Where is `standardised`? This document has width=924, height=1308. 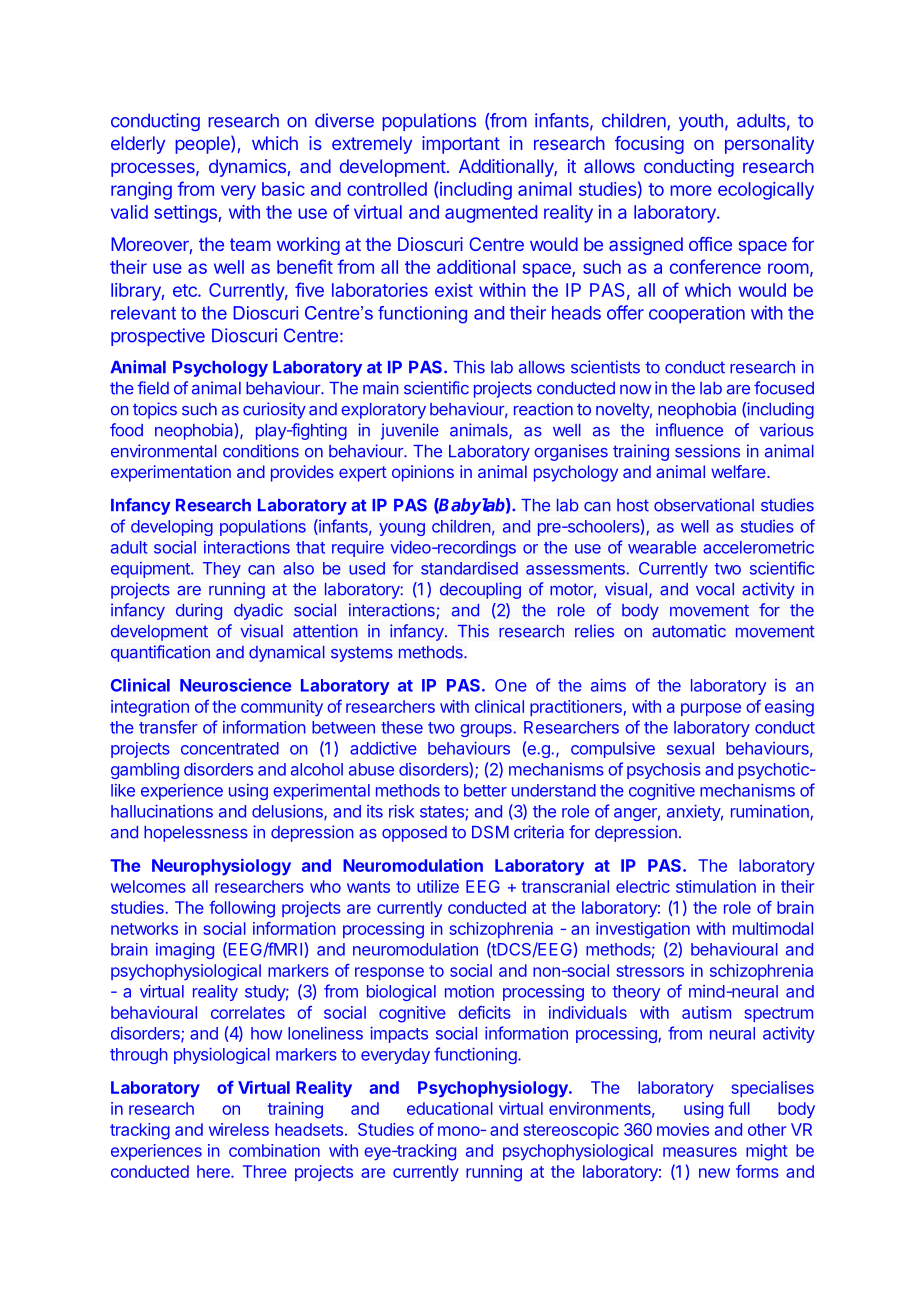
standardised is located at coordinates (469, 568).
